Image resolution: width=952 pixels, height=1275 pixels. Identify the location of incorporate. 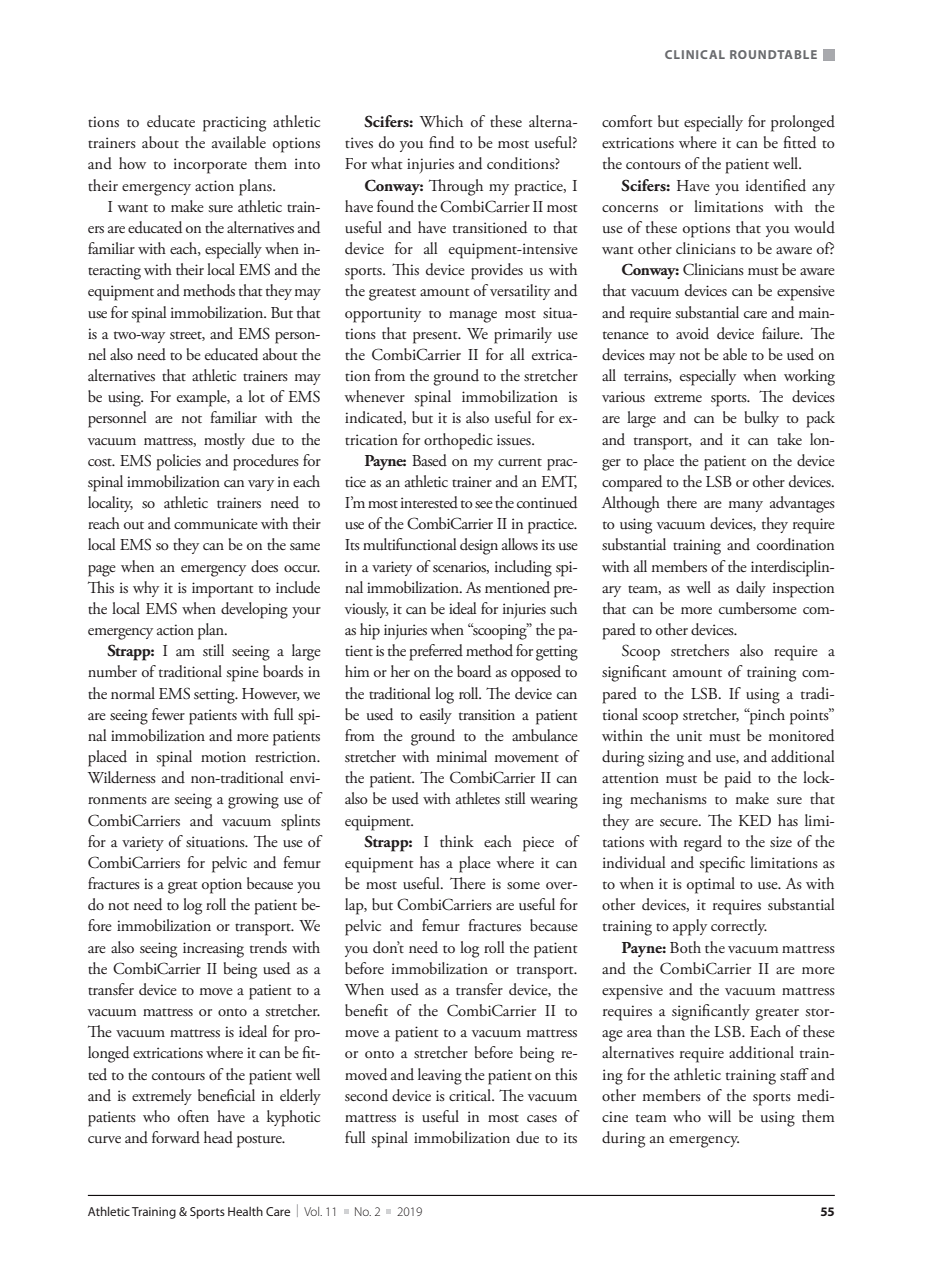
(210, 166).
